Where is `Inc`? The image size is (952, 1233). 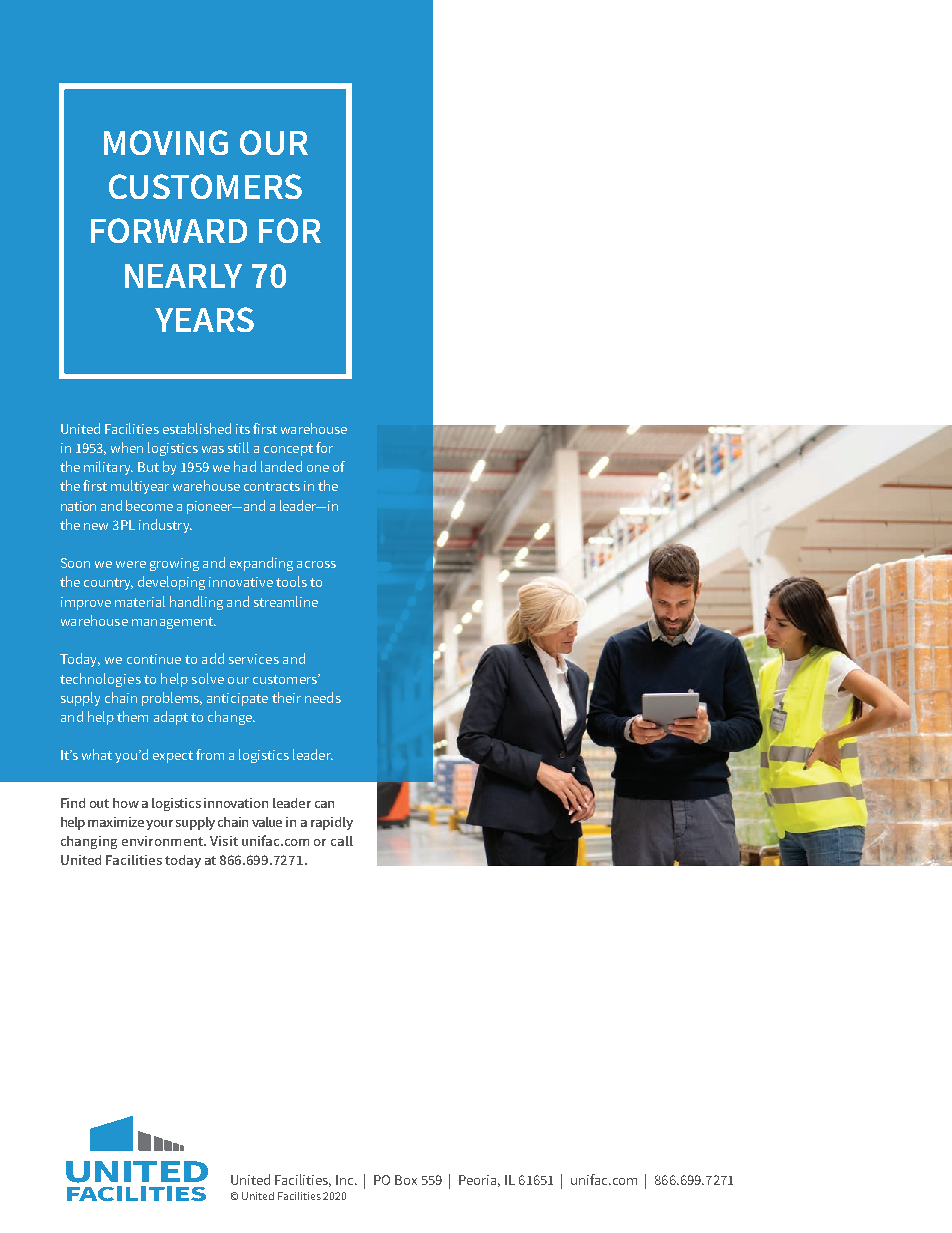 Inc is located at coordinates (346, 1180).
